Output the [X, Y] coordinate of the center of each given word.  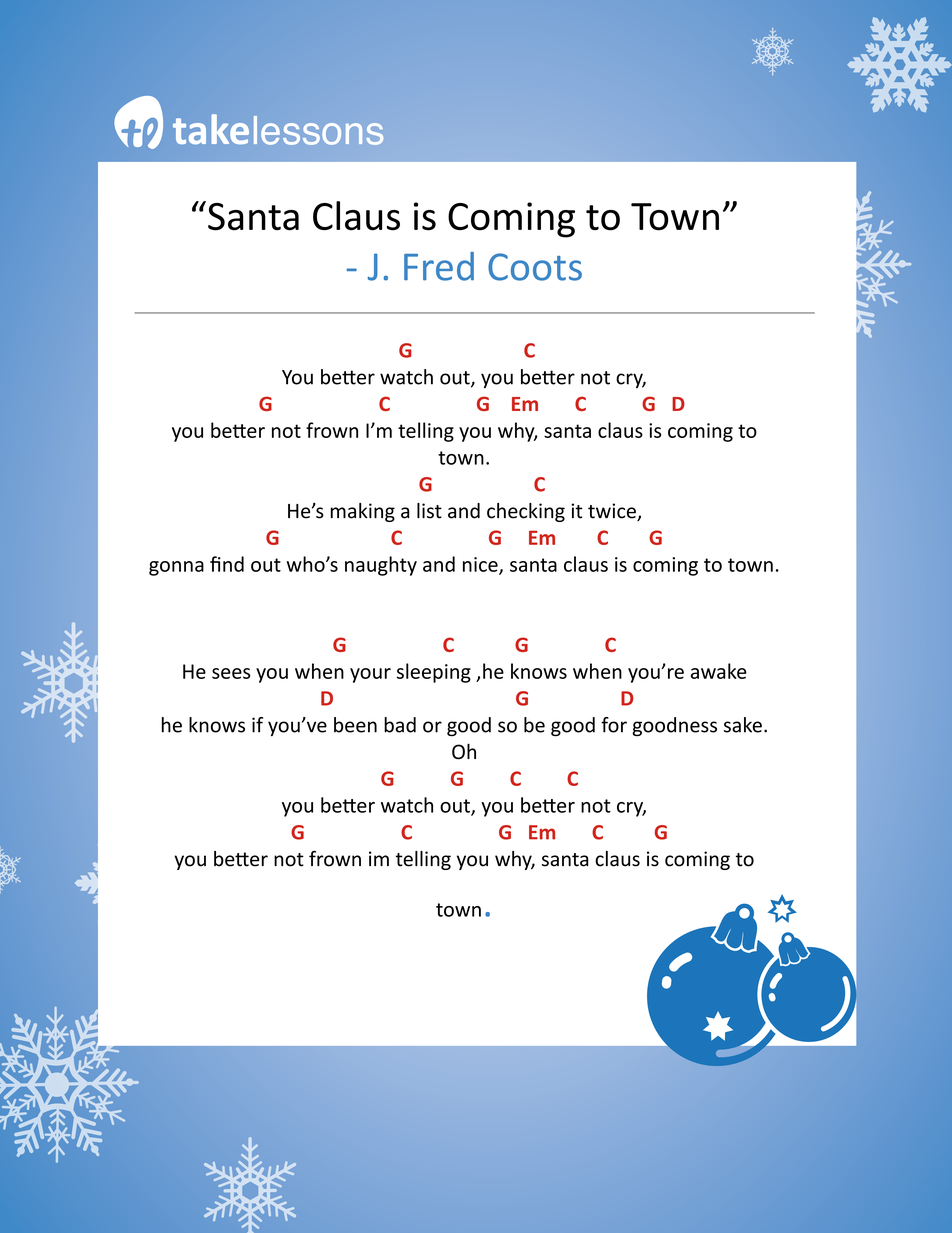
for [614, 725]
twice [613, 512]
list [429, 511]
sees [231, 673]
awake [719, 671]
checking [526, 512]
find [227, 564]
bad [400, 725]
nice [481, 565]
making [363, 512]
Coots [535, 267]
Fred [439, 266]
